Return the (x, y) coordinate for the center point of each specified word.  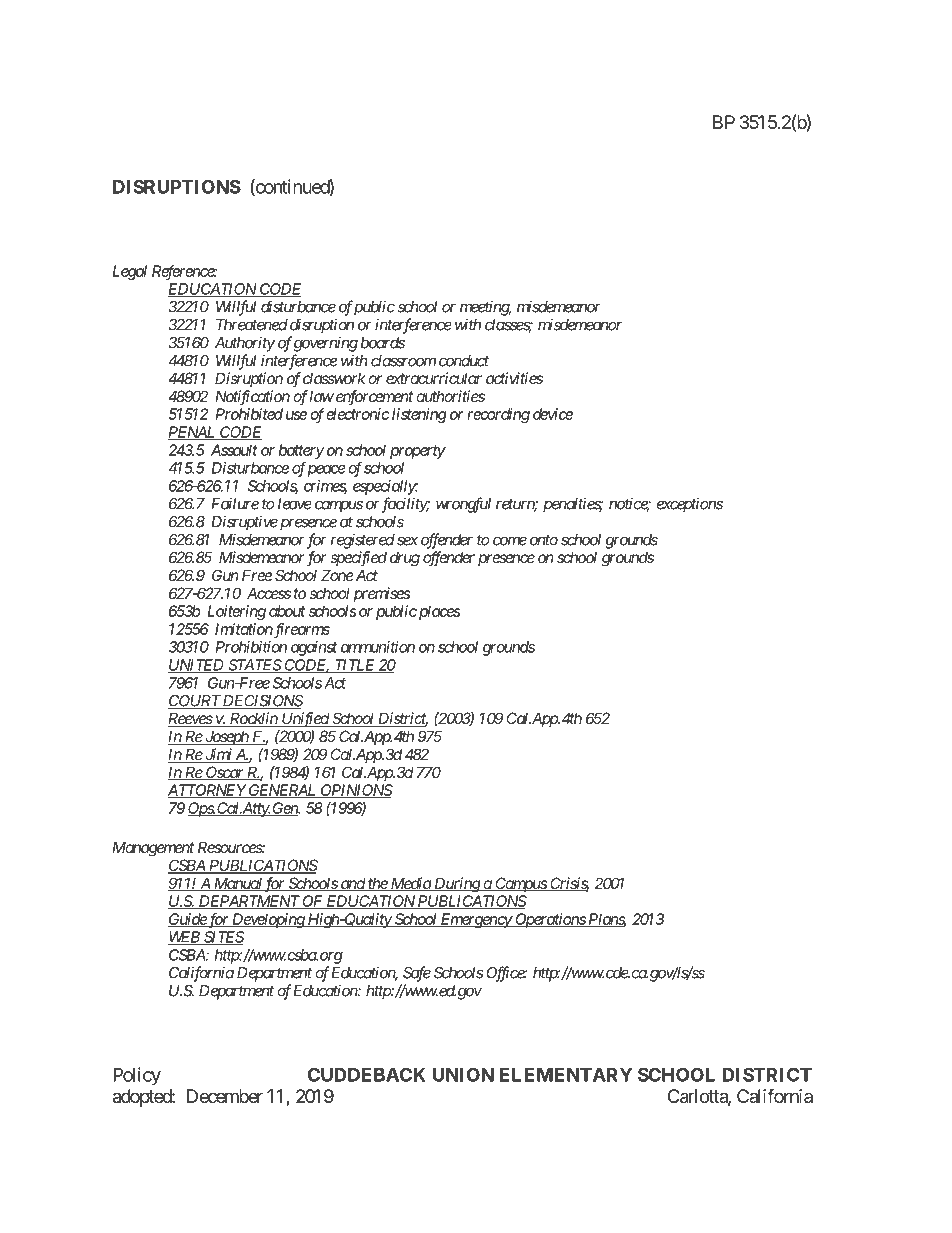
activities (514, 378)
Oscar (225, 773)
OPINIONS (355, 791)
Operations (550, 920)
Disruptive (244, 523)
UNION (463, 1074)
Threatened (252, 325)
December (225, 1096)
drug (405, 559)
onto (544, 540)
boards (383, 343)
